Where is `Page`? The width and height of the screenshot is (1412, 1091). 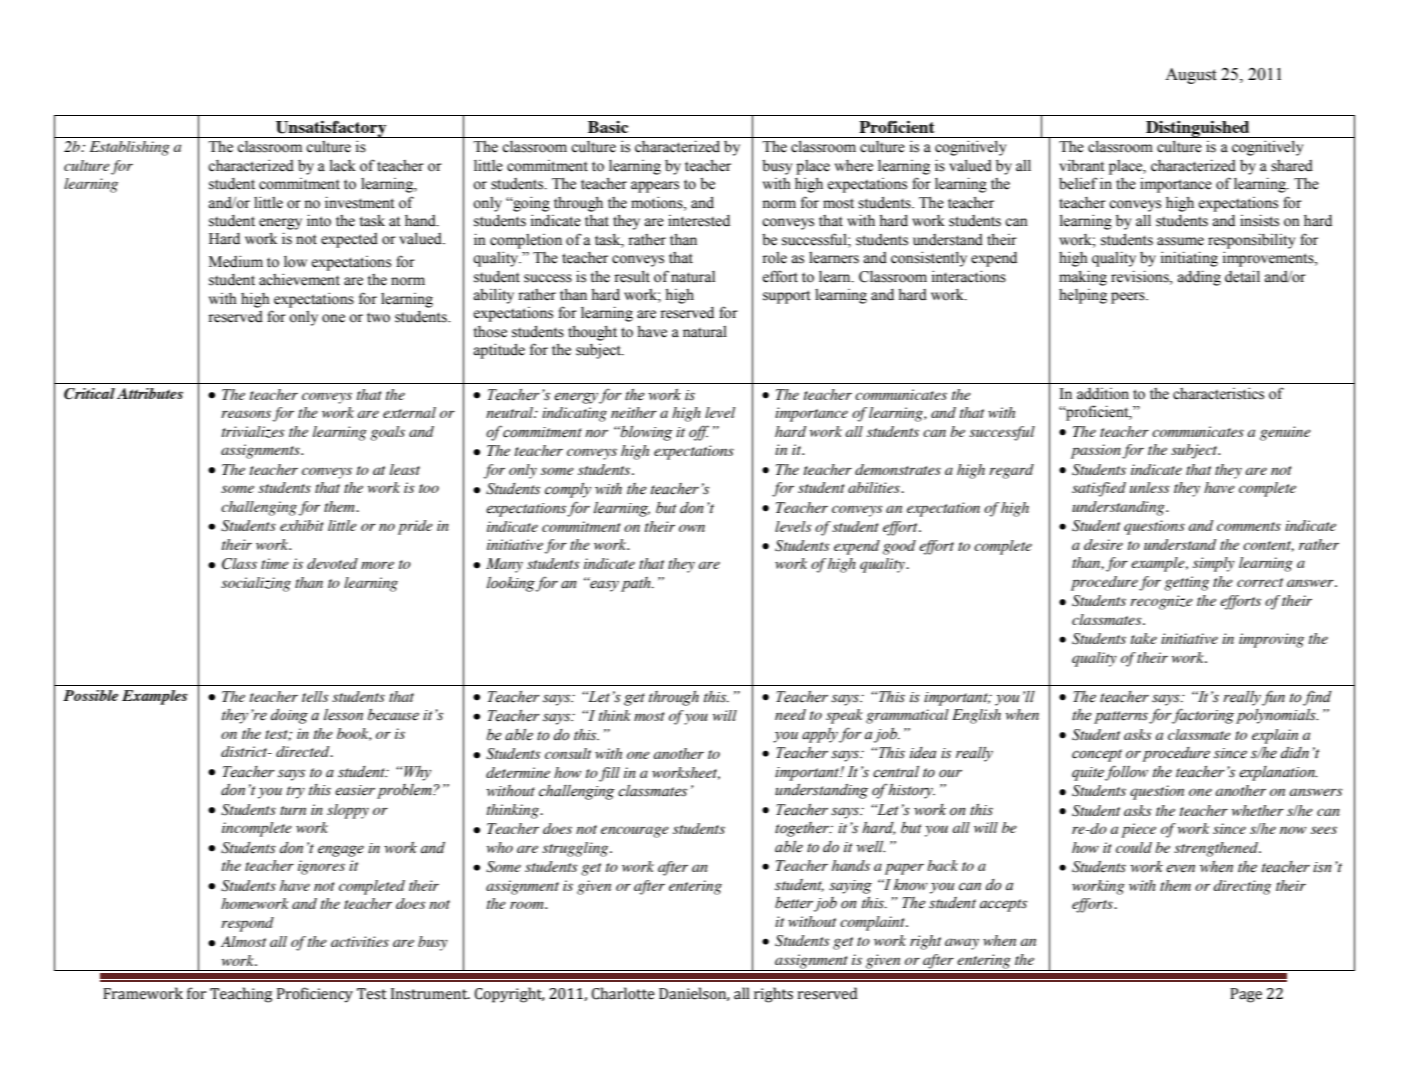 Page is located at coordinates (1246, 995).
